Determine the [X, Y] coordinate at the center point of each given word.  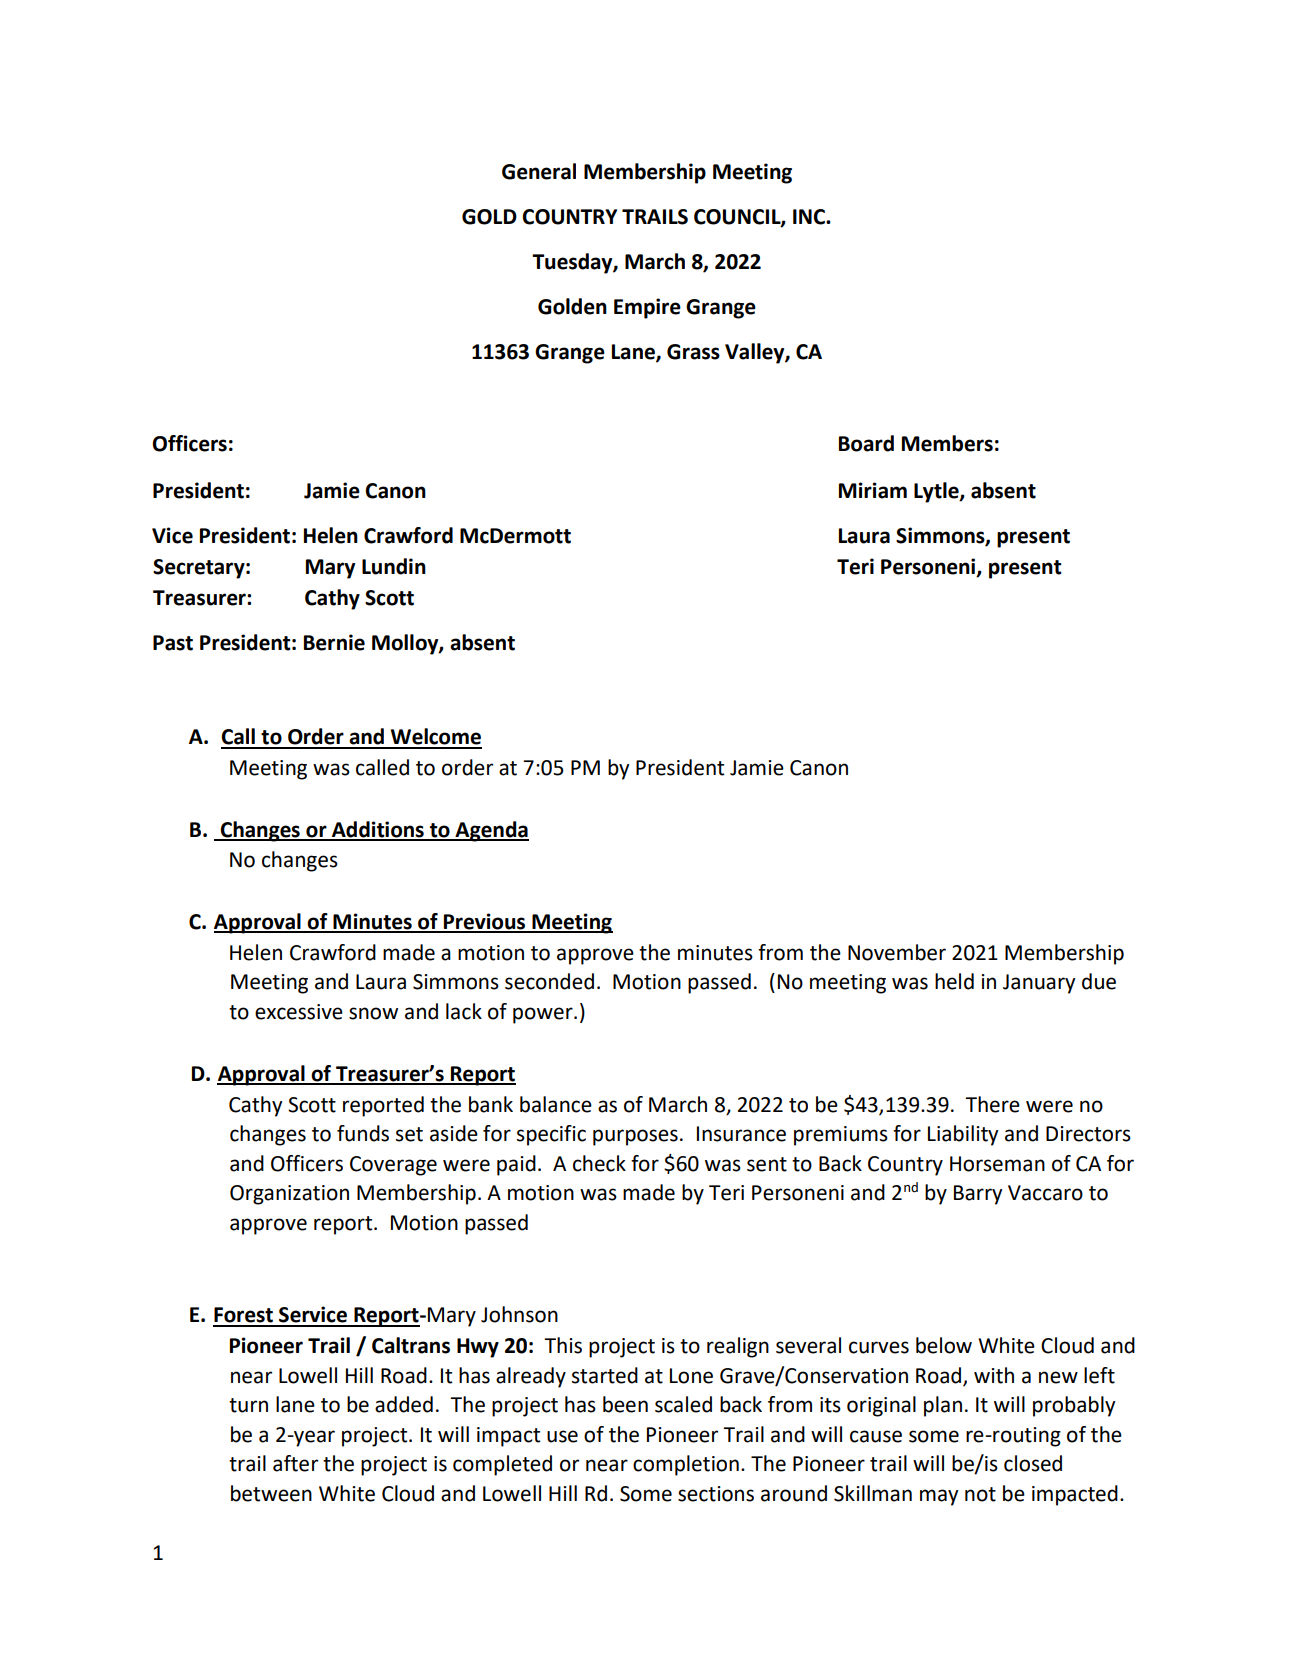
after [295, 1463]
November [897, 952]
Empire [647, 308]
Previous [485, 922]
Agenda [491, 831]
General [539, 171]
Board [866, 443]
